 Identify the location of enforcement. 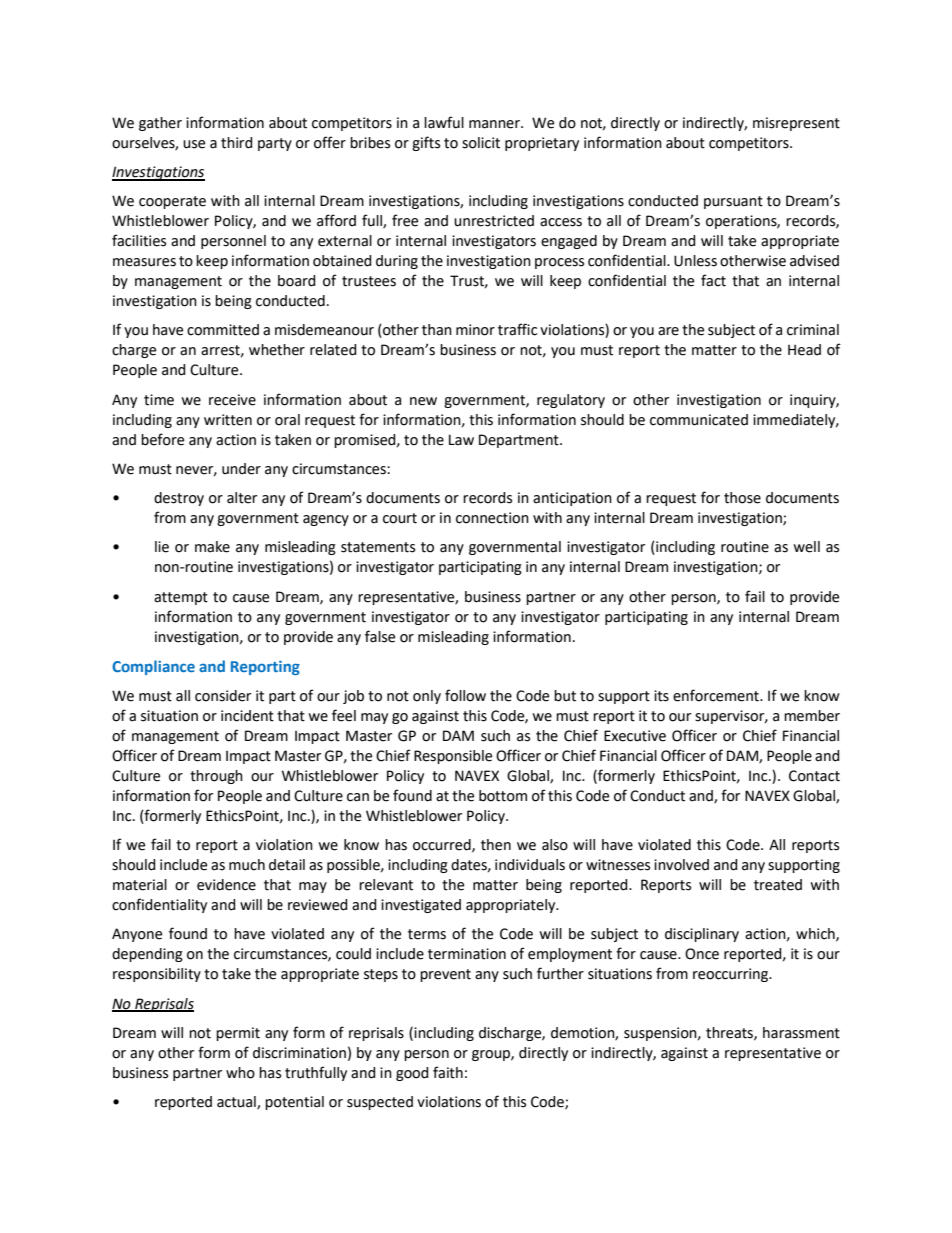
(717, 695).
